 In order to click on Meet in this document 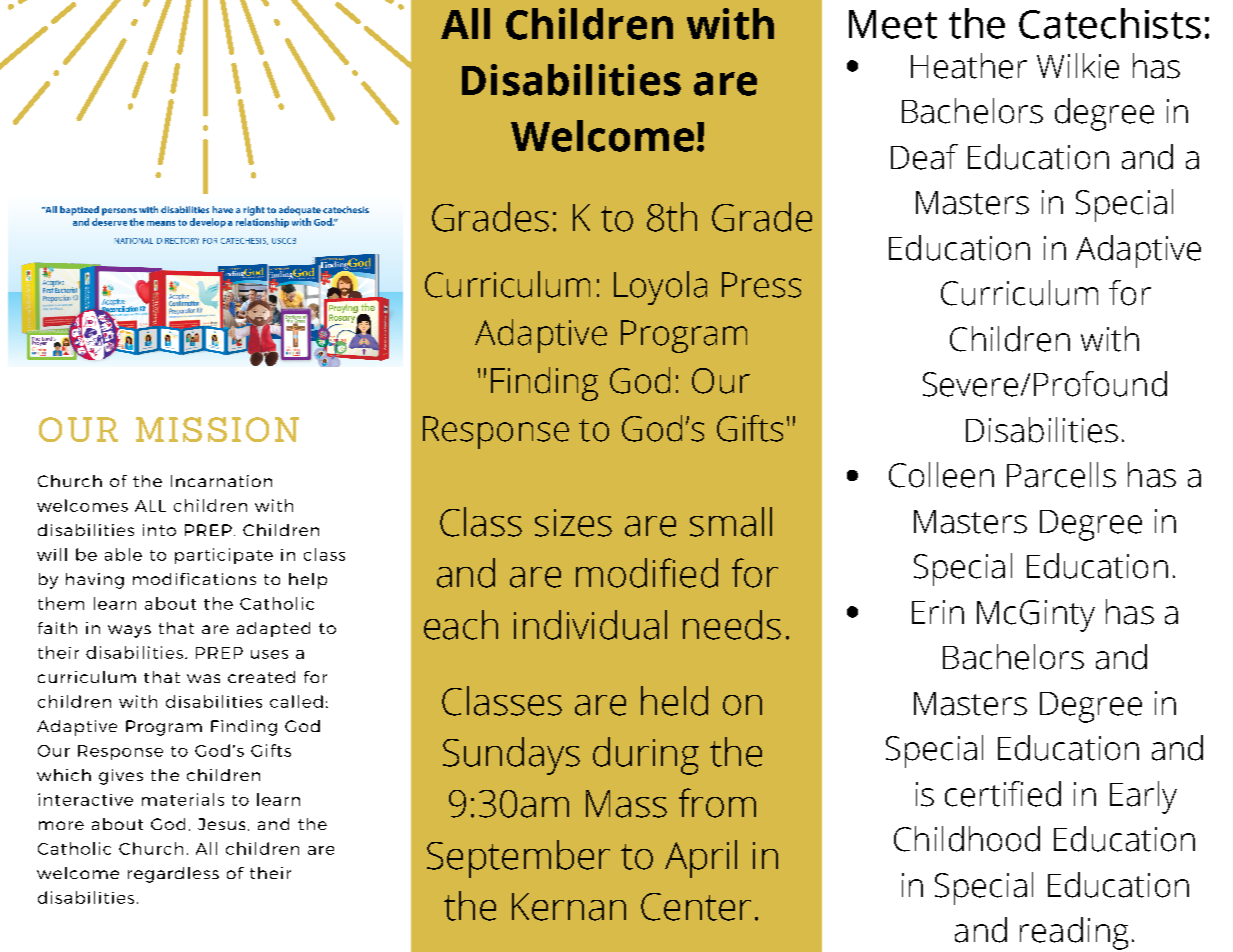, I will do `click(893, 24)`.
